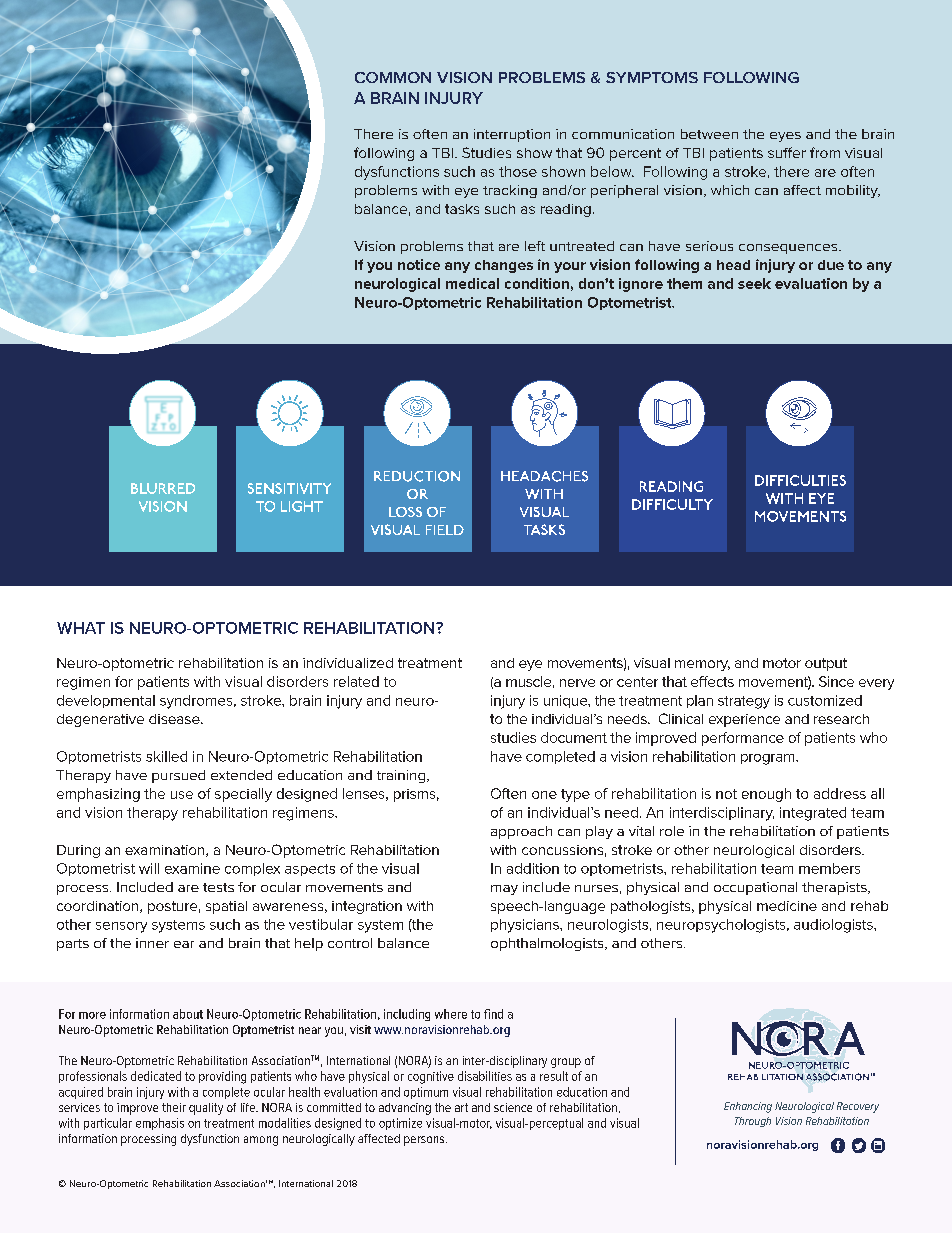 Image resolution: width=952 pixels, height=1233 pixels. Describe the element at coordinates (518, 171) in the page. I see `those` at that location.
